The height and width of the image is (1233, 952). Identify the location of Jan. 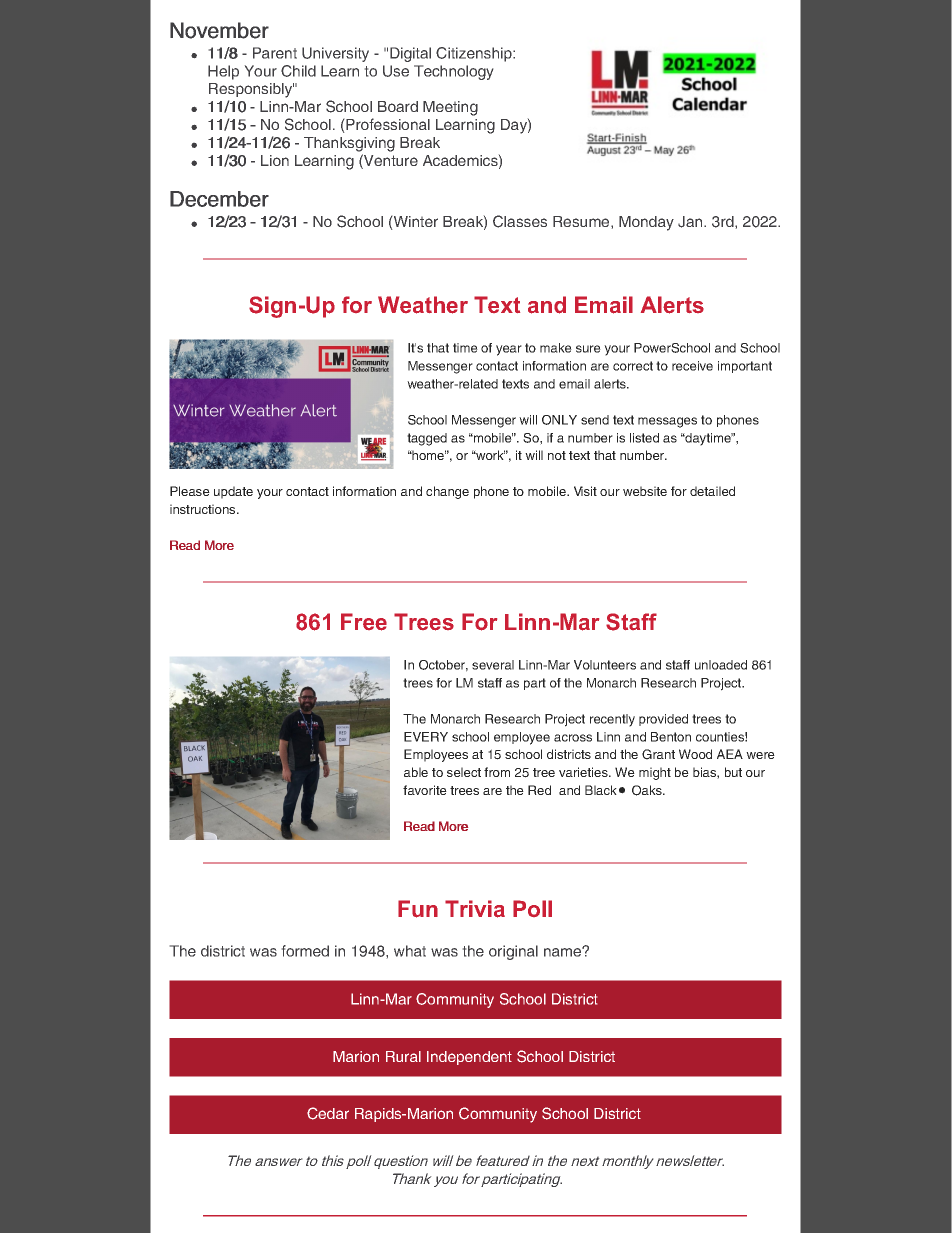
(691, 222).
